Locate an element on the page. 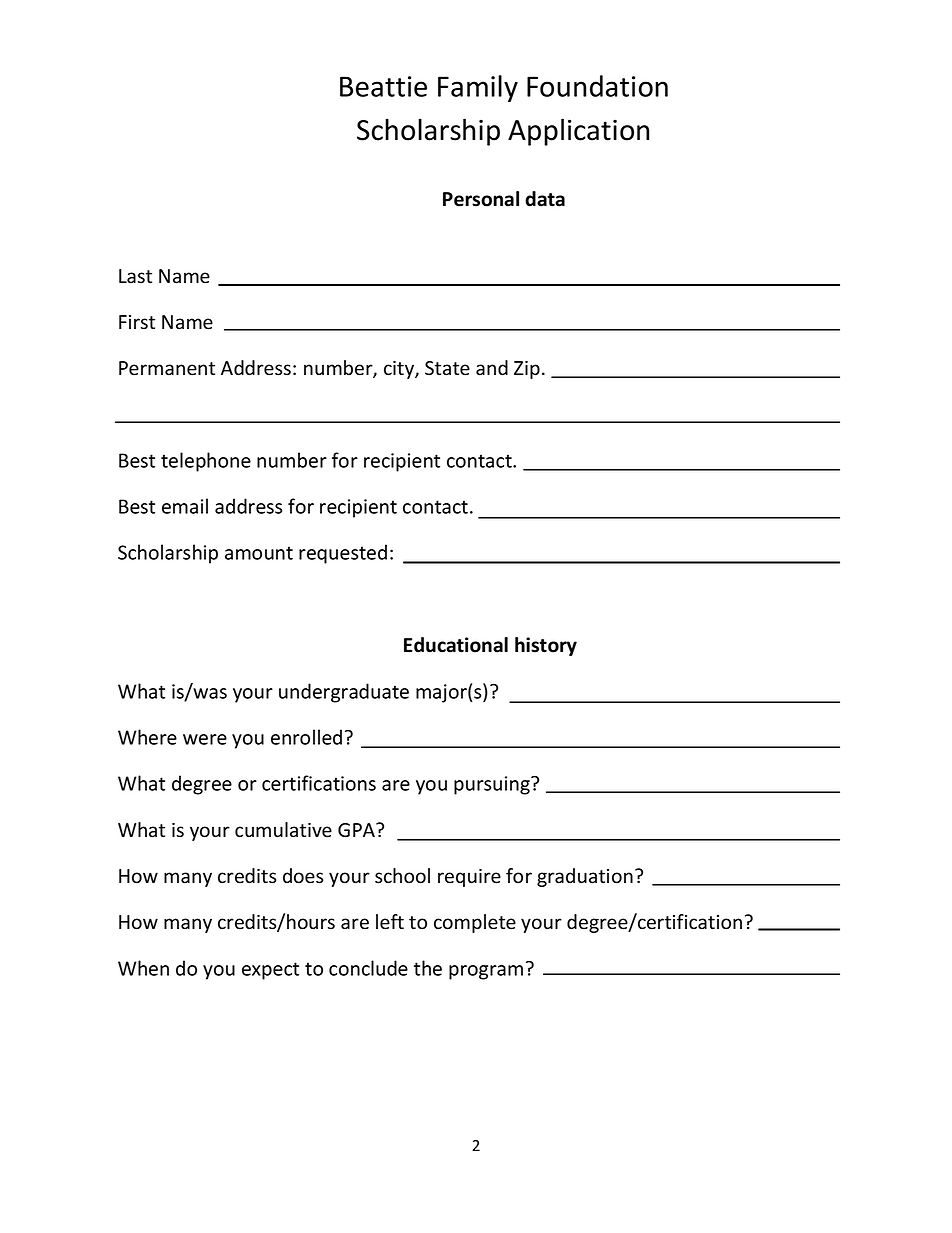 Image resolution: width=952 pixels, height=1233 pixels. were is located at coordinates (205, 739).
